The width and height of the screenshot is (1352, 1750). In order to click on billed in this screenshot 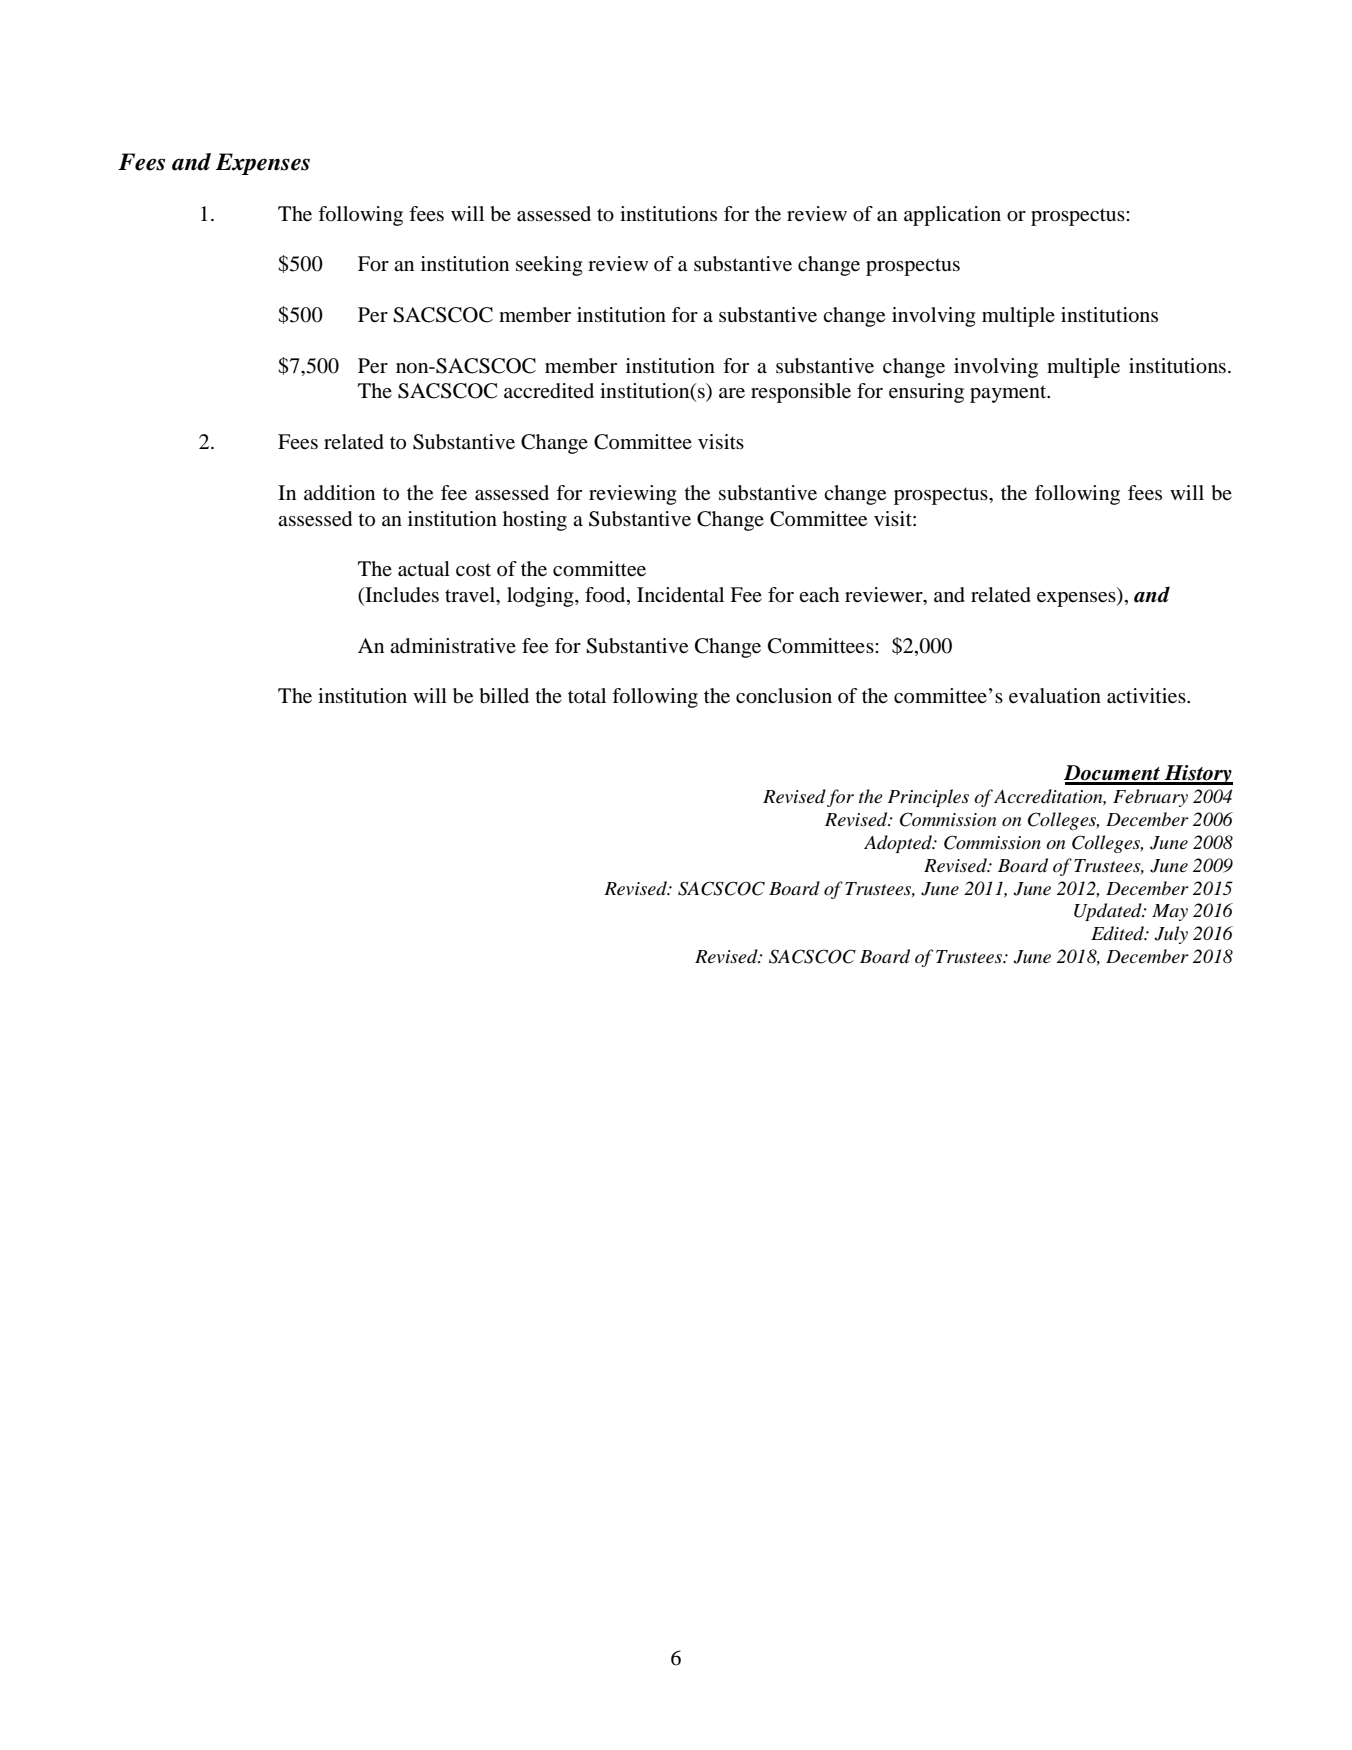, I will do `click(504, 696)`.
